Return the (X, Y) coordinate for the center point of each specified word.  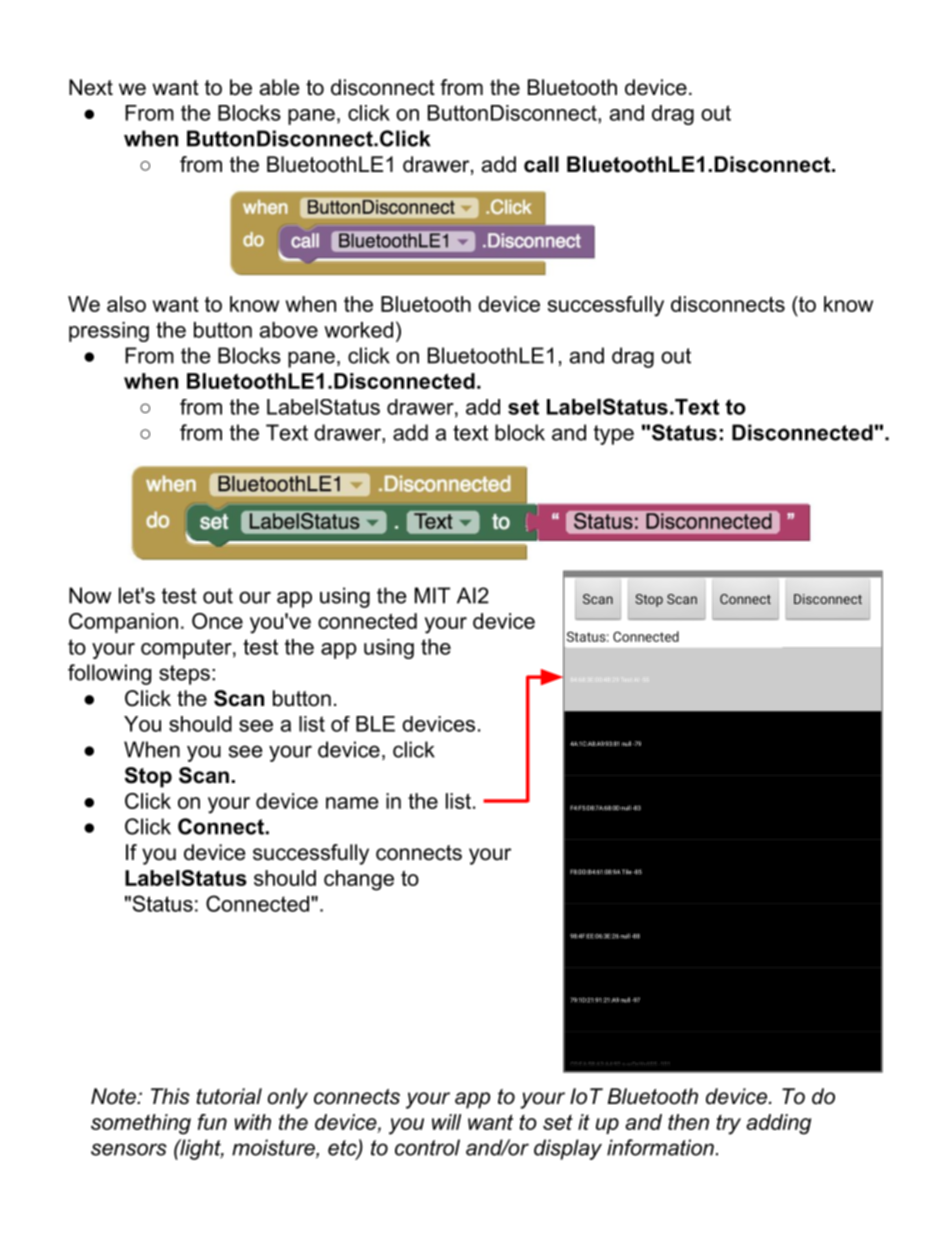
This (170, 1096)
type (614, 435)
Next (91, 87)
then (688, 1122)
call (541, 164)
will (446, 1122)
